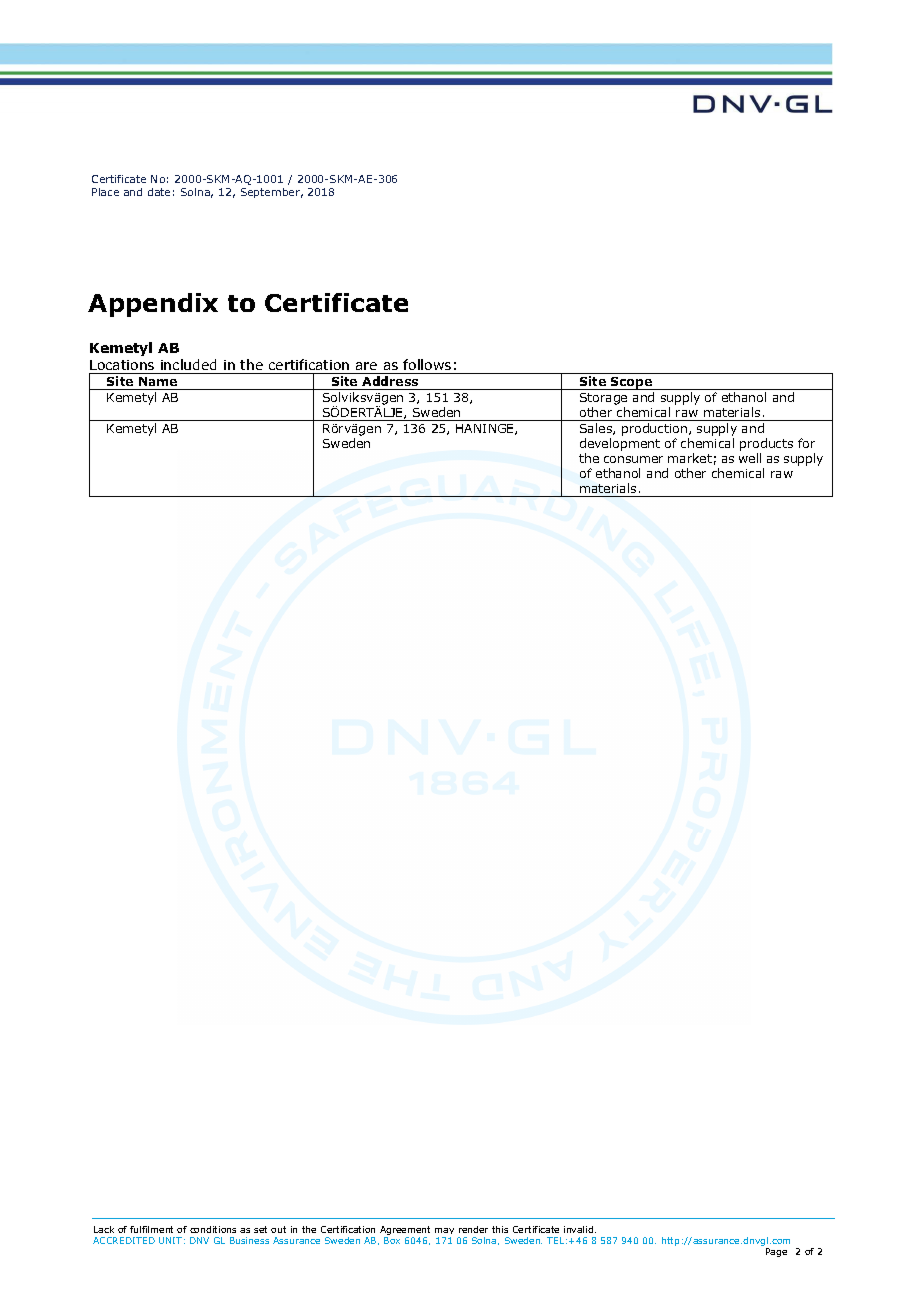 The height and width of the page is (1308, 924). What do you see at coordinates (170, 1240) in the page?
I see `UNIT` at bounding box center [170, 1240].
